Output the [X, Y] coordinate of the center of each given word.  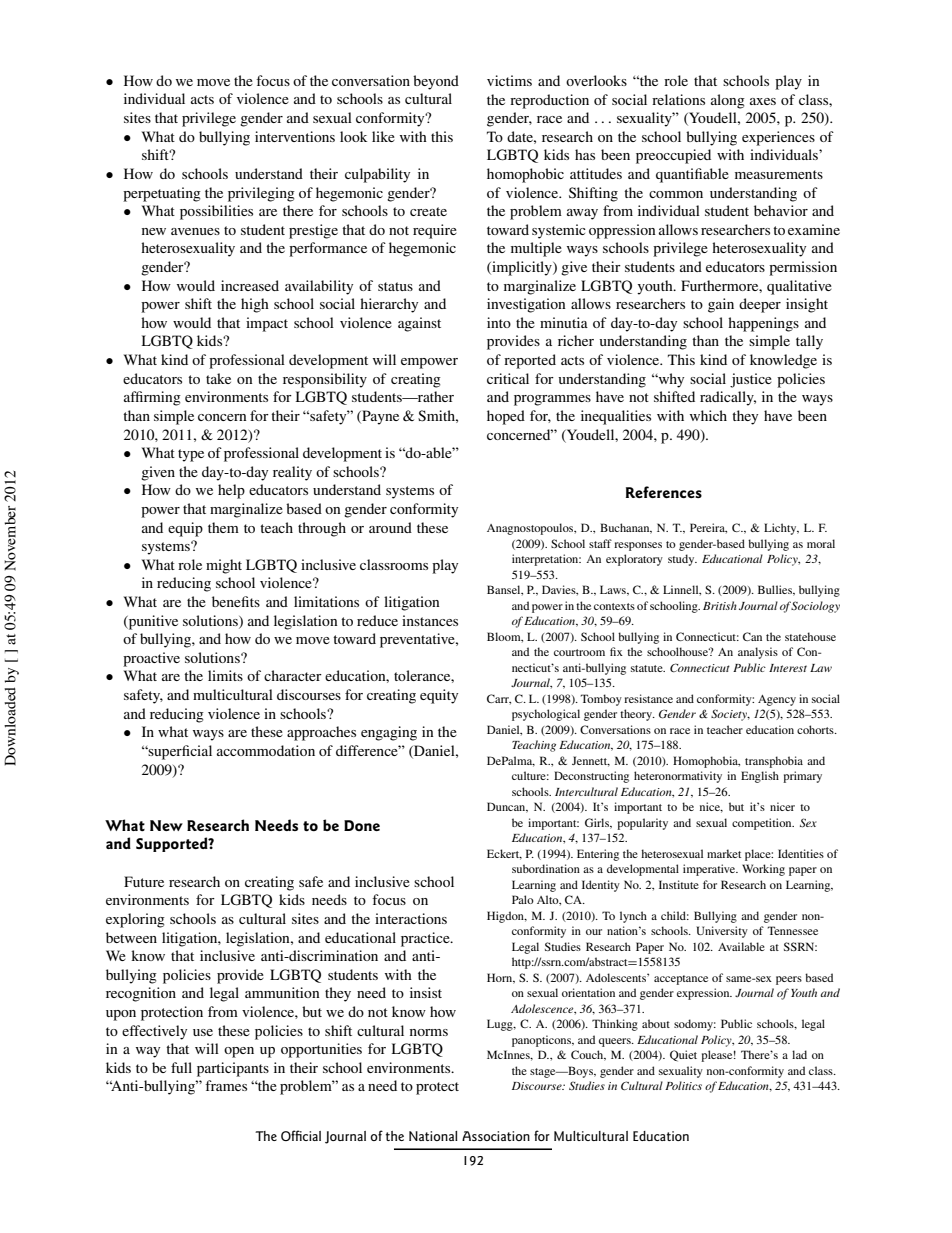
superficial [179, 752]
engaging [389, 733]
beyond [436, 82]
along [728, 101]
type [191, 455]
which [708, 415]
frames [226, 1085]
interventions [295, 136]
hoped [506, 417]
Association [496, 1136]
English [760, 777]
